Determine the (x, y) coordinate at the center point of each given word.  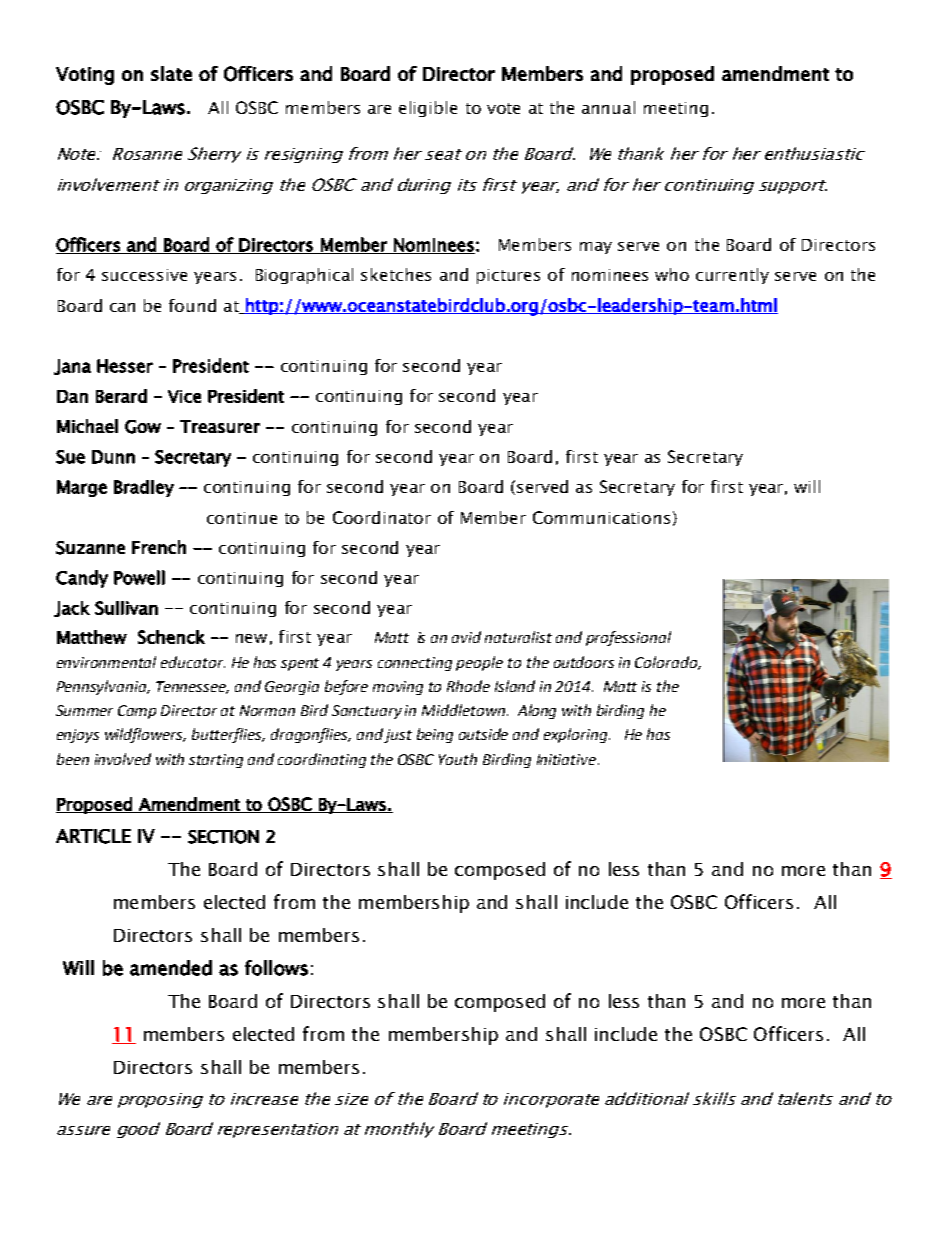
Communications (601, 517)
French (159, 547)
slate (171, 73)
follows (276, 968)
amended (171, 968)
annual (608, 107)
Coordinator (382, 517)
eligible (428, 109)
